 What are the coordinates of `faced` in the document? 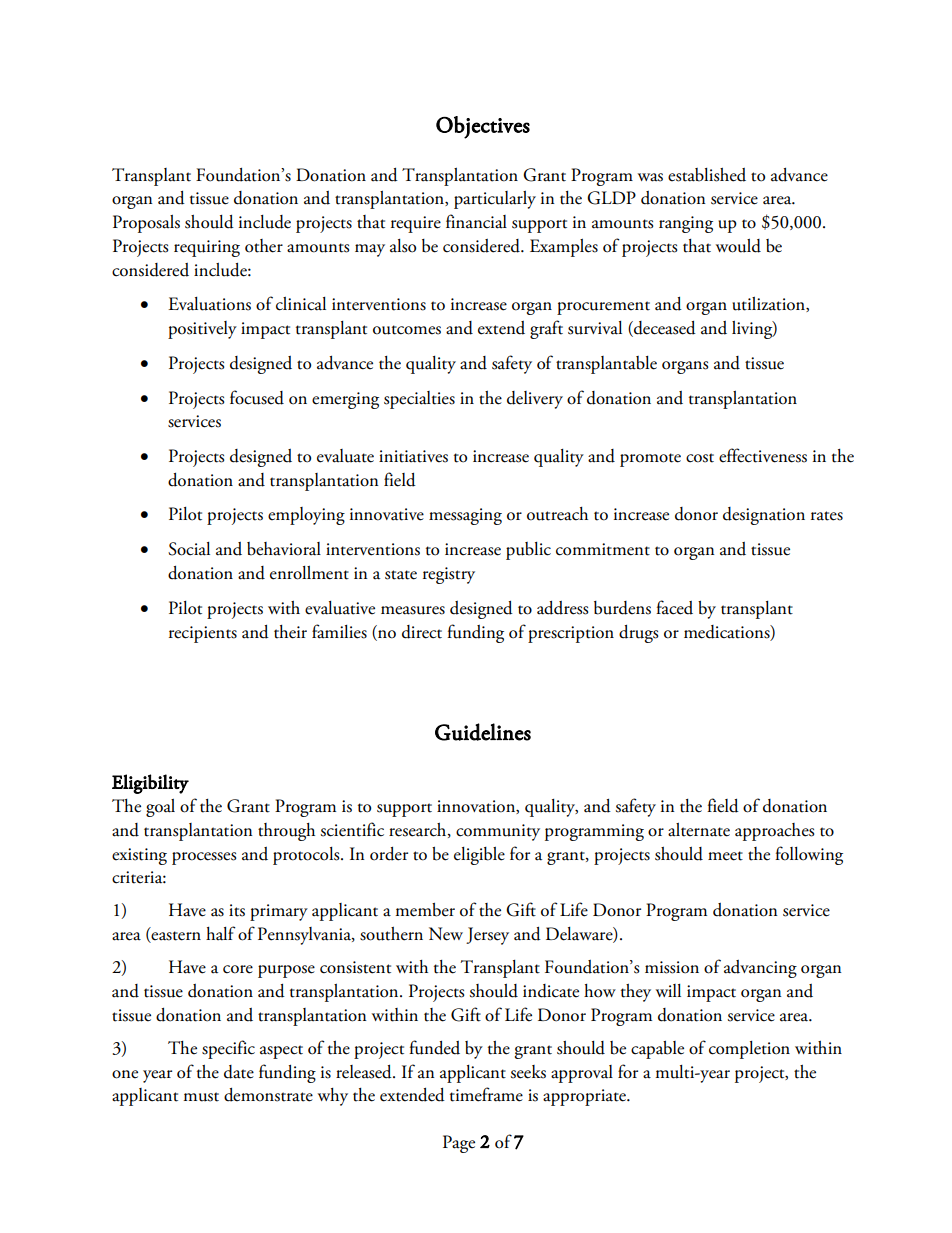 It's located at (674, 607).
